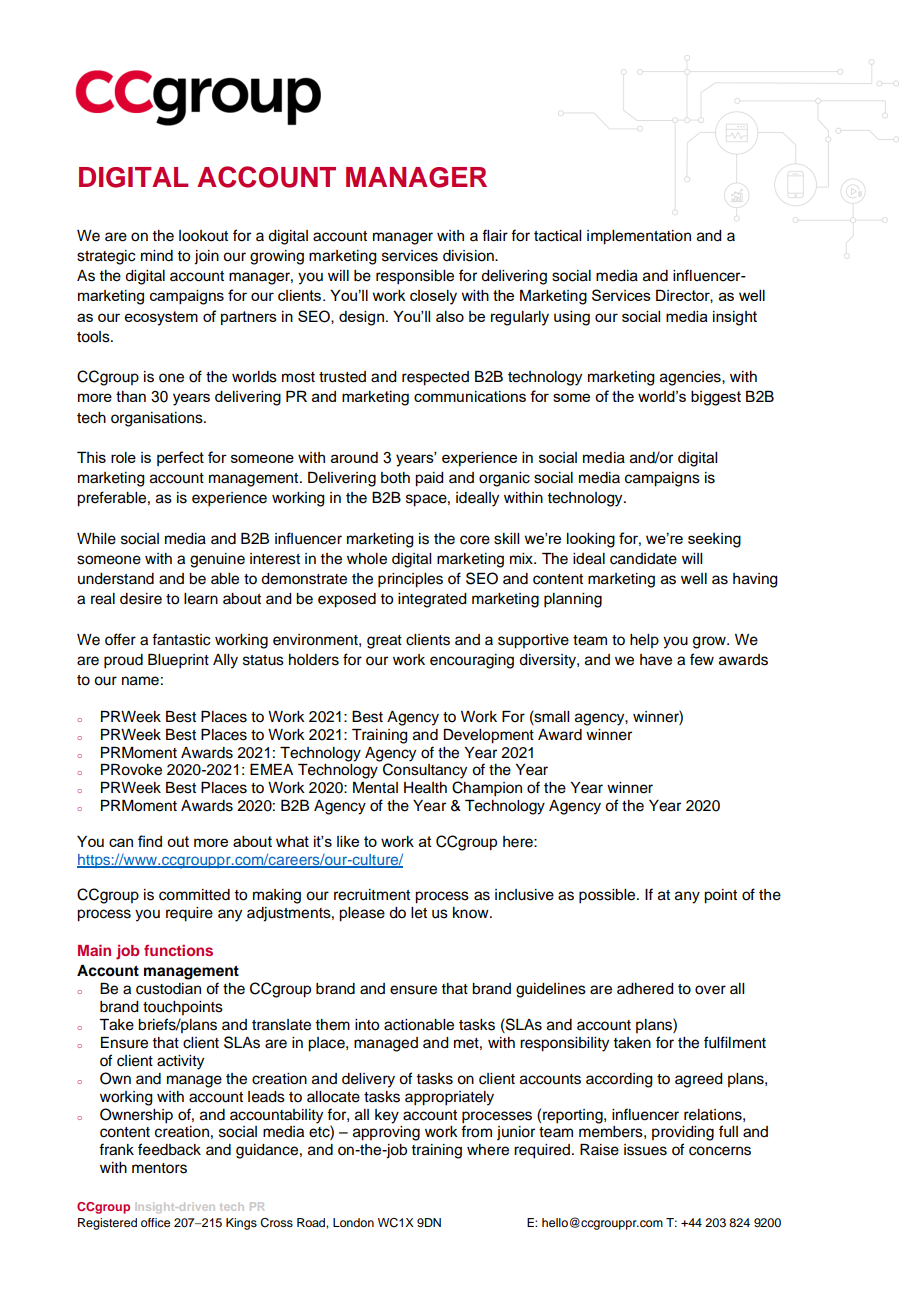 This screenshot has height=1308, width=924. Describe the element at coordinates (643, 559) in the screenshot. I see `candidate` at that location.
